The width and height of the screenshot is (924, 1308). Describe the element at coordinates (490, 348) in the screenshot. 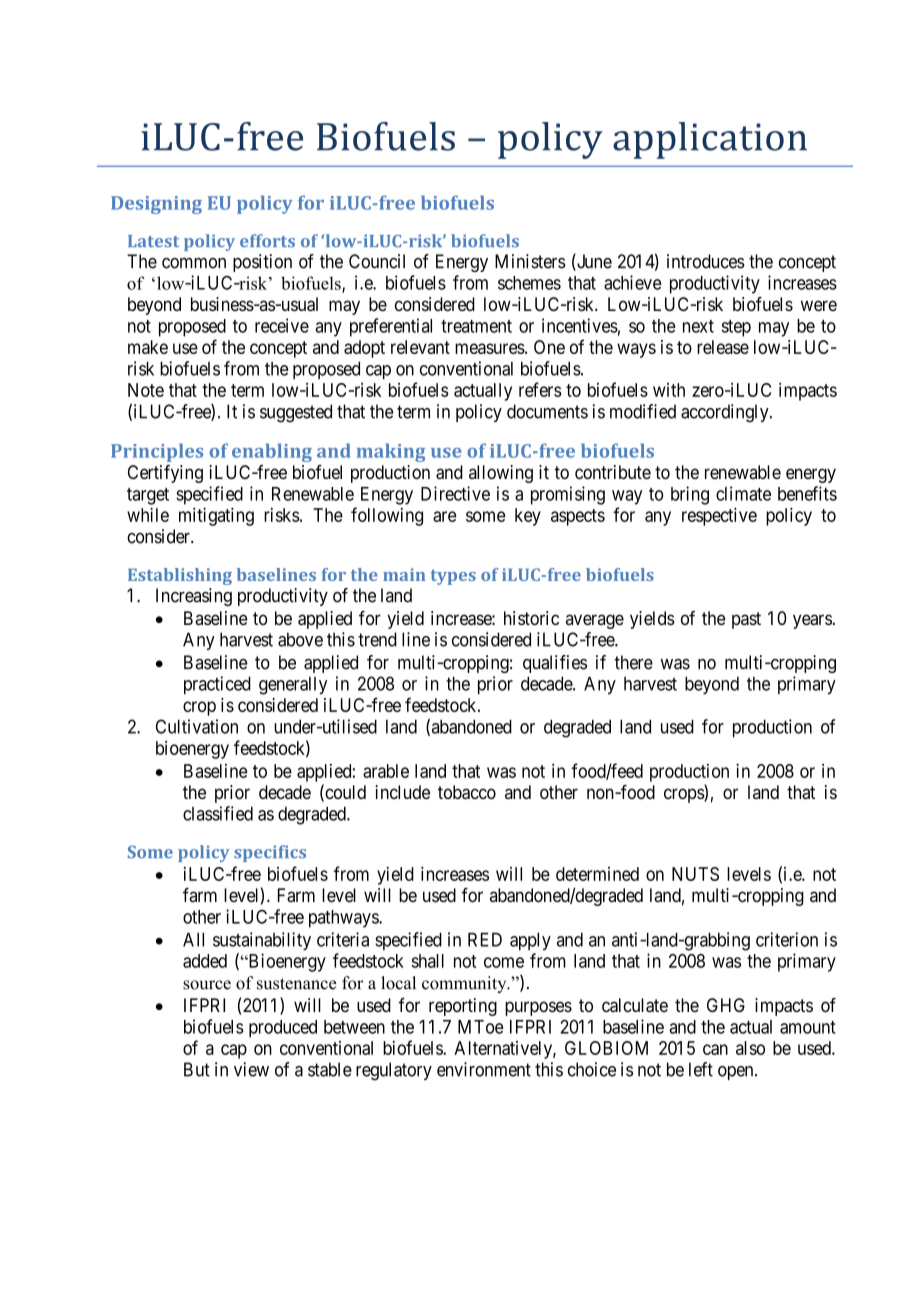

I see `measures` at that location.
